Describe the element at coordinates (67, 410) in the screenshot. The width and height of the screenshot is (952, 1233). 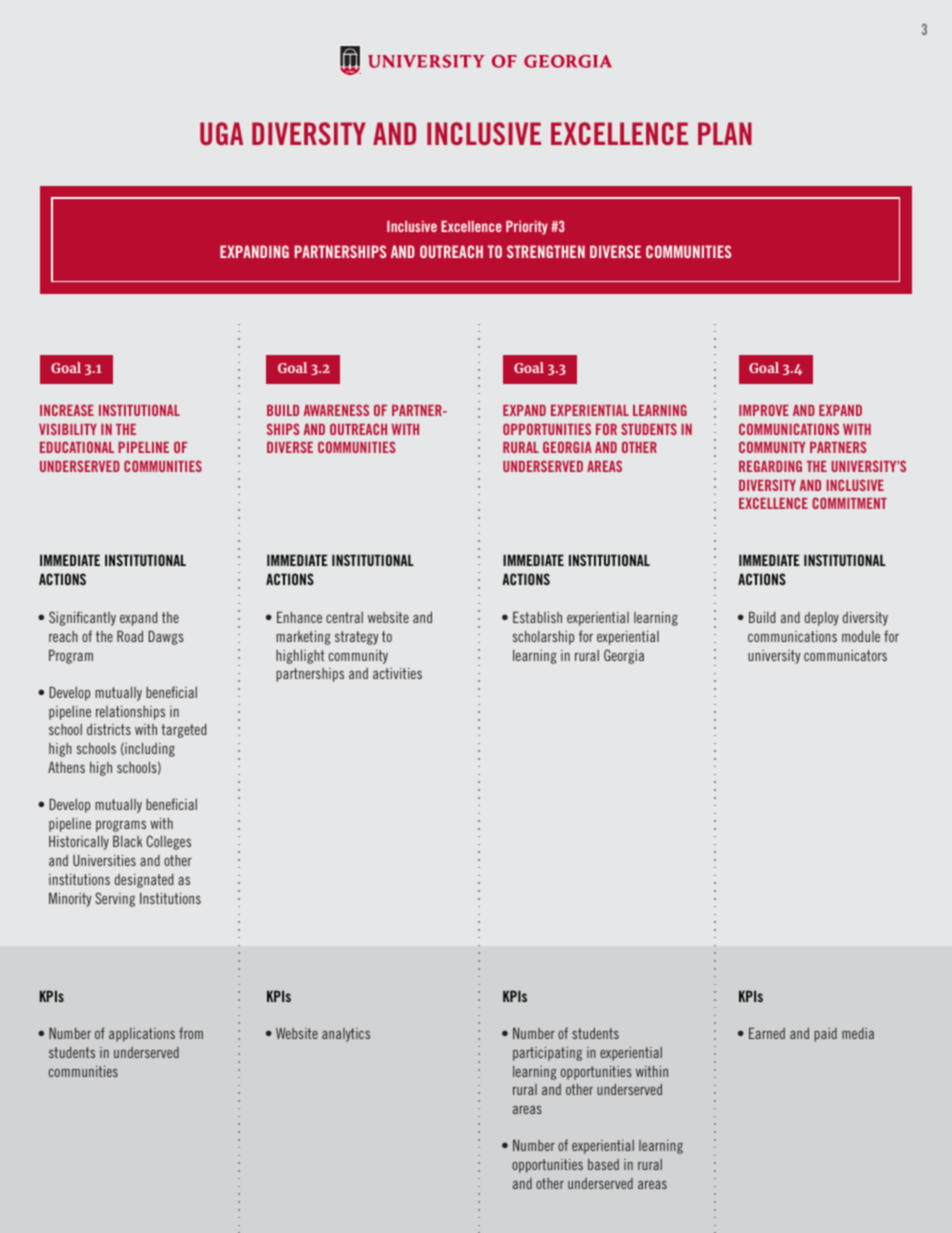
I see `INCREASE` at that location.
